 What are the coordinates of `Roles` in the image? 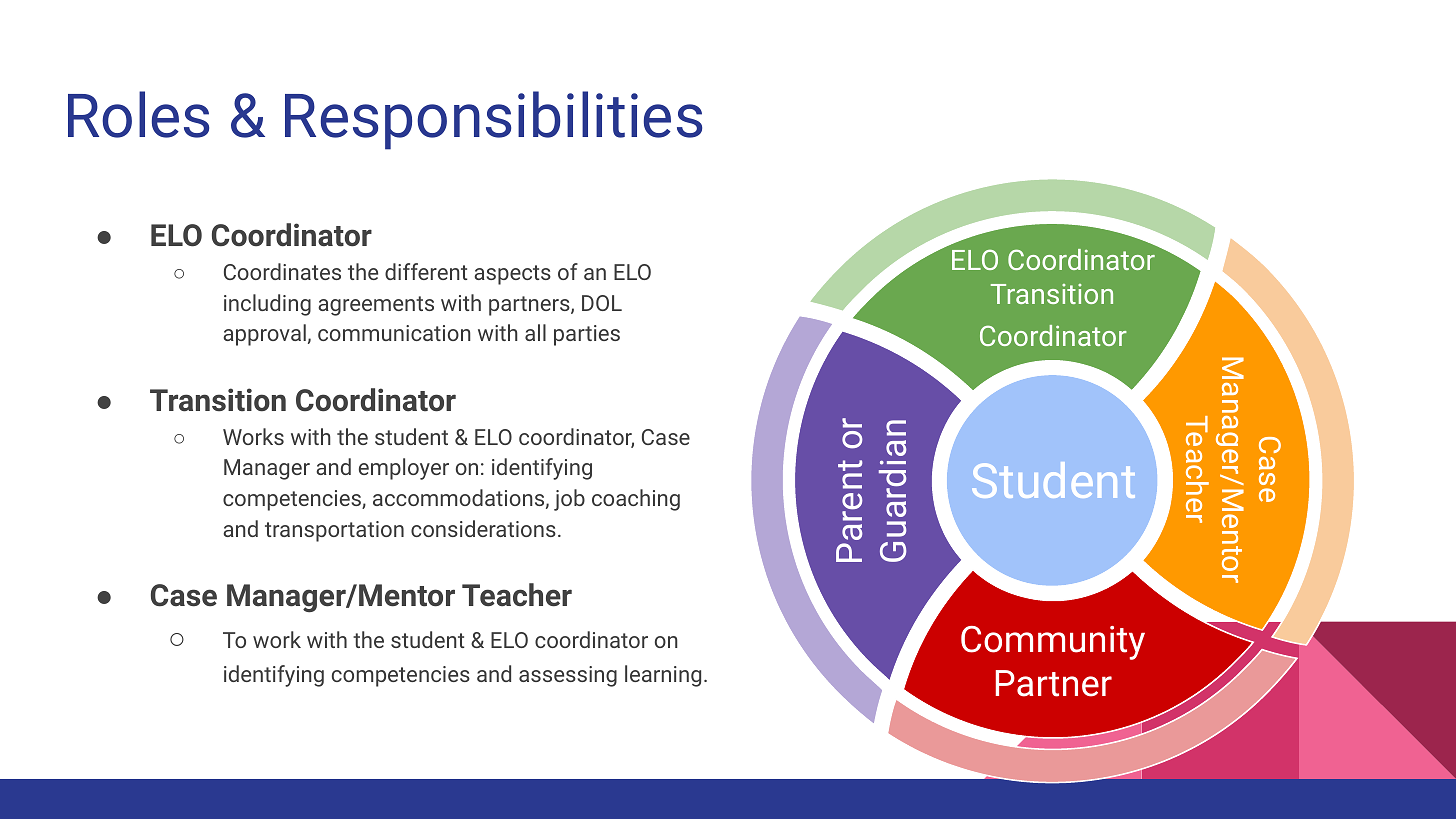 It's located at (138, 114).
